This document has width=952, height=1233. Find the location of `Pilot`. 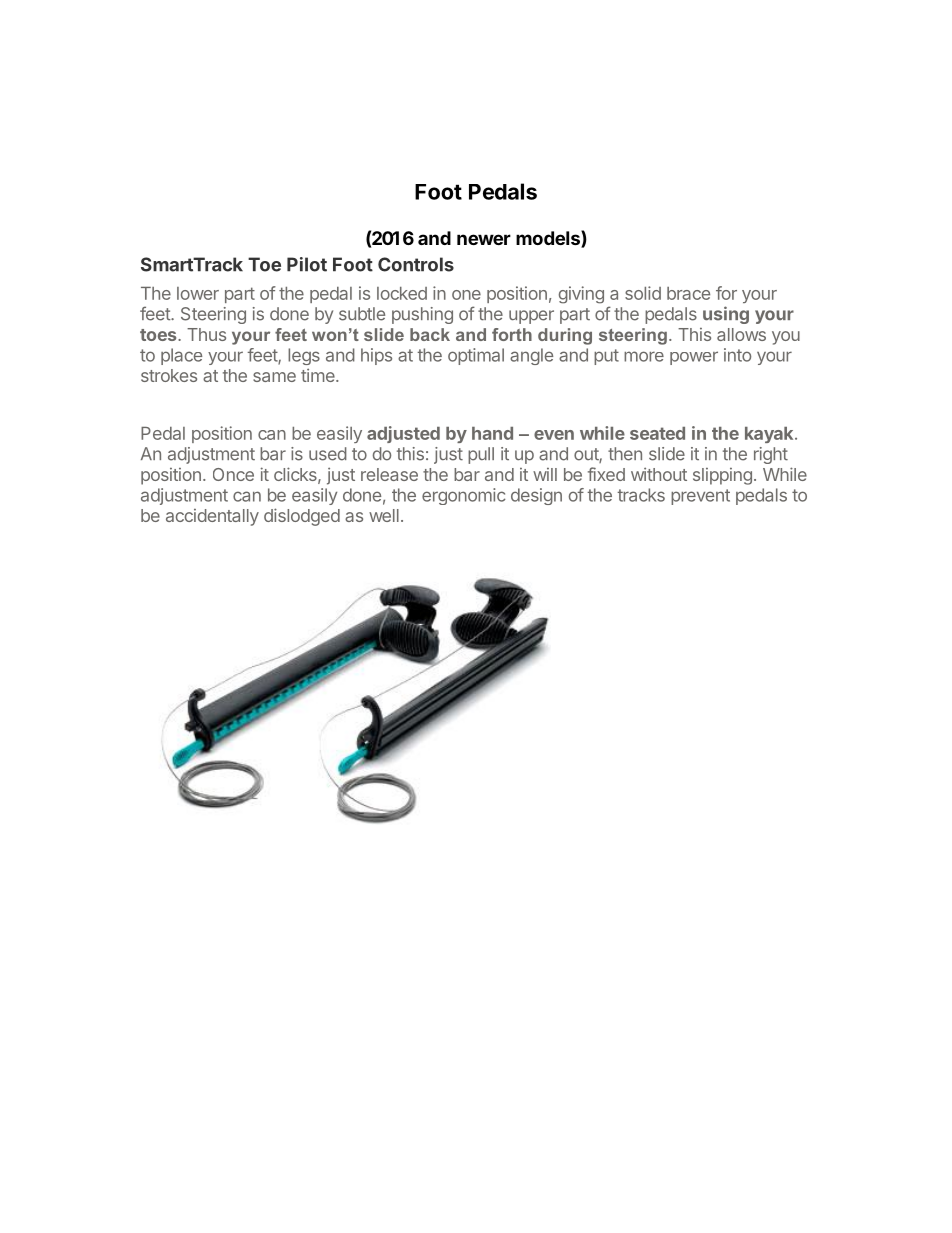

Pilot is located at coordinates (307, 264).
